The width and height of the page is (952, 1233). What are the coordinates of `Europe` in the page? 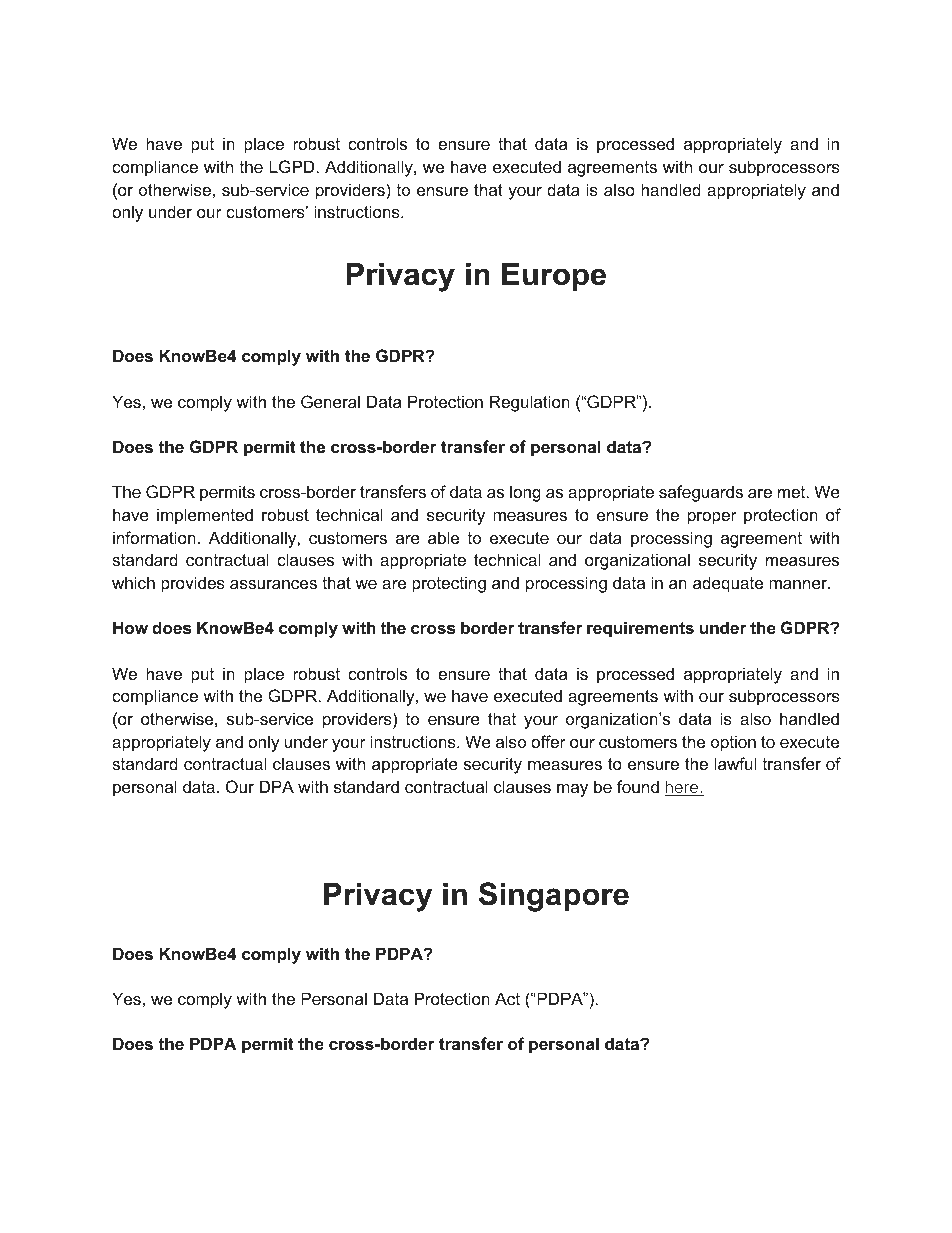 It's located at (554, 276).
